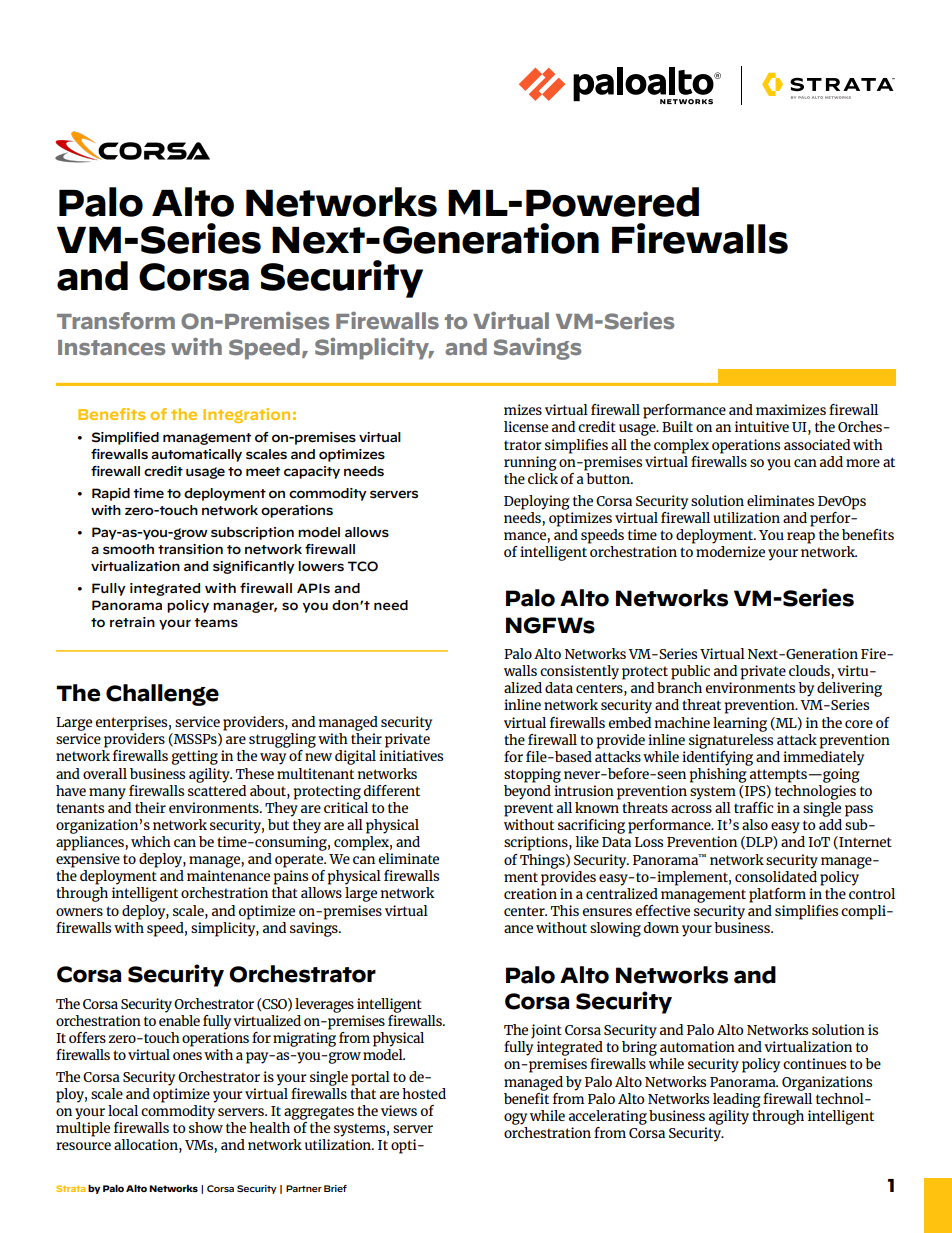 The width and height of the screenshot is (952, 1233). I want to click on reap, so click(801, 538).
